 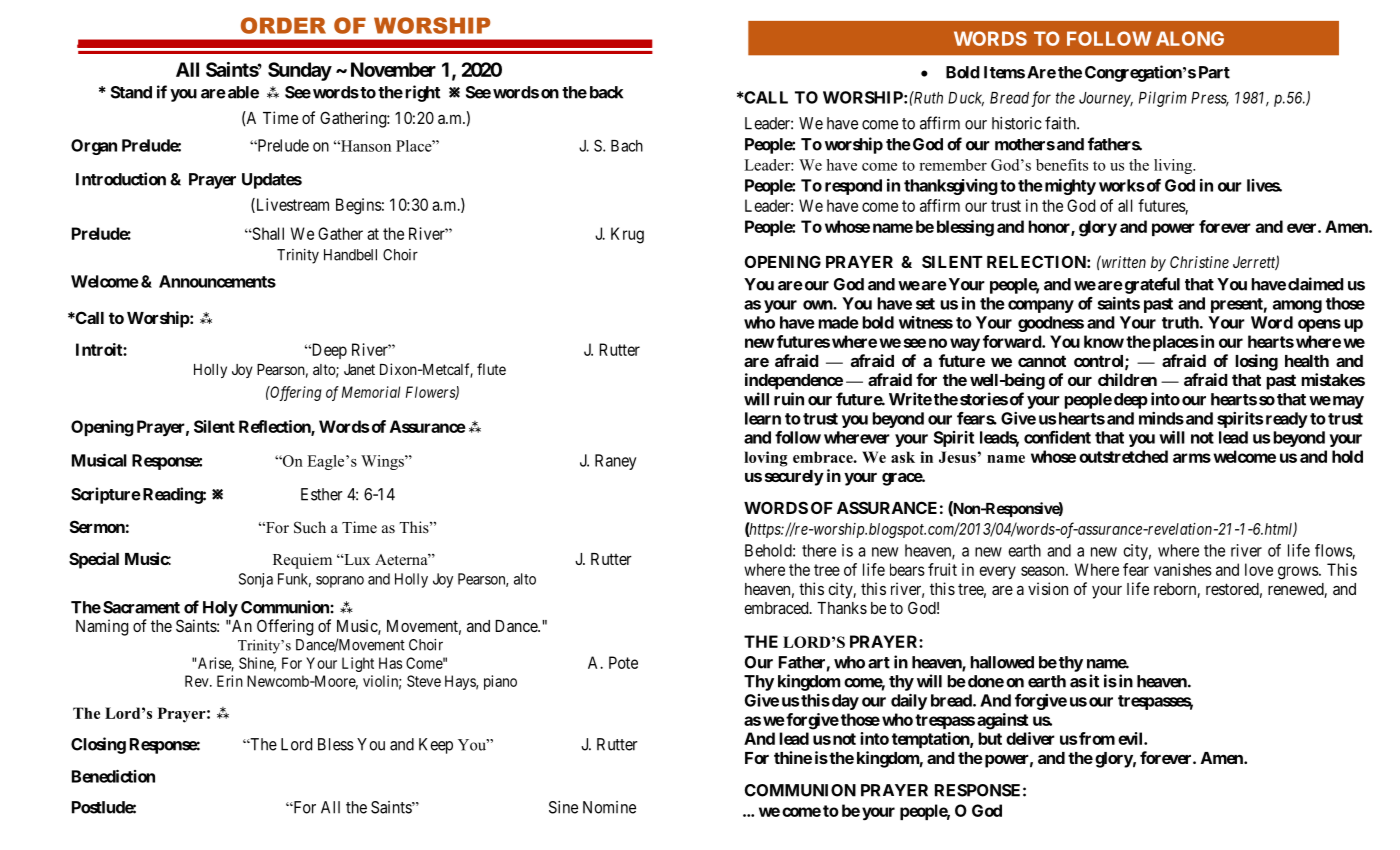 What do you see at coordinates (1131, 738) in the document?
I see `evil` at bounding box center [1131, 738].
